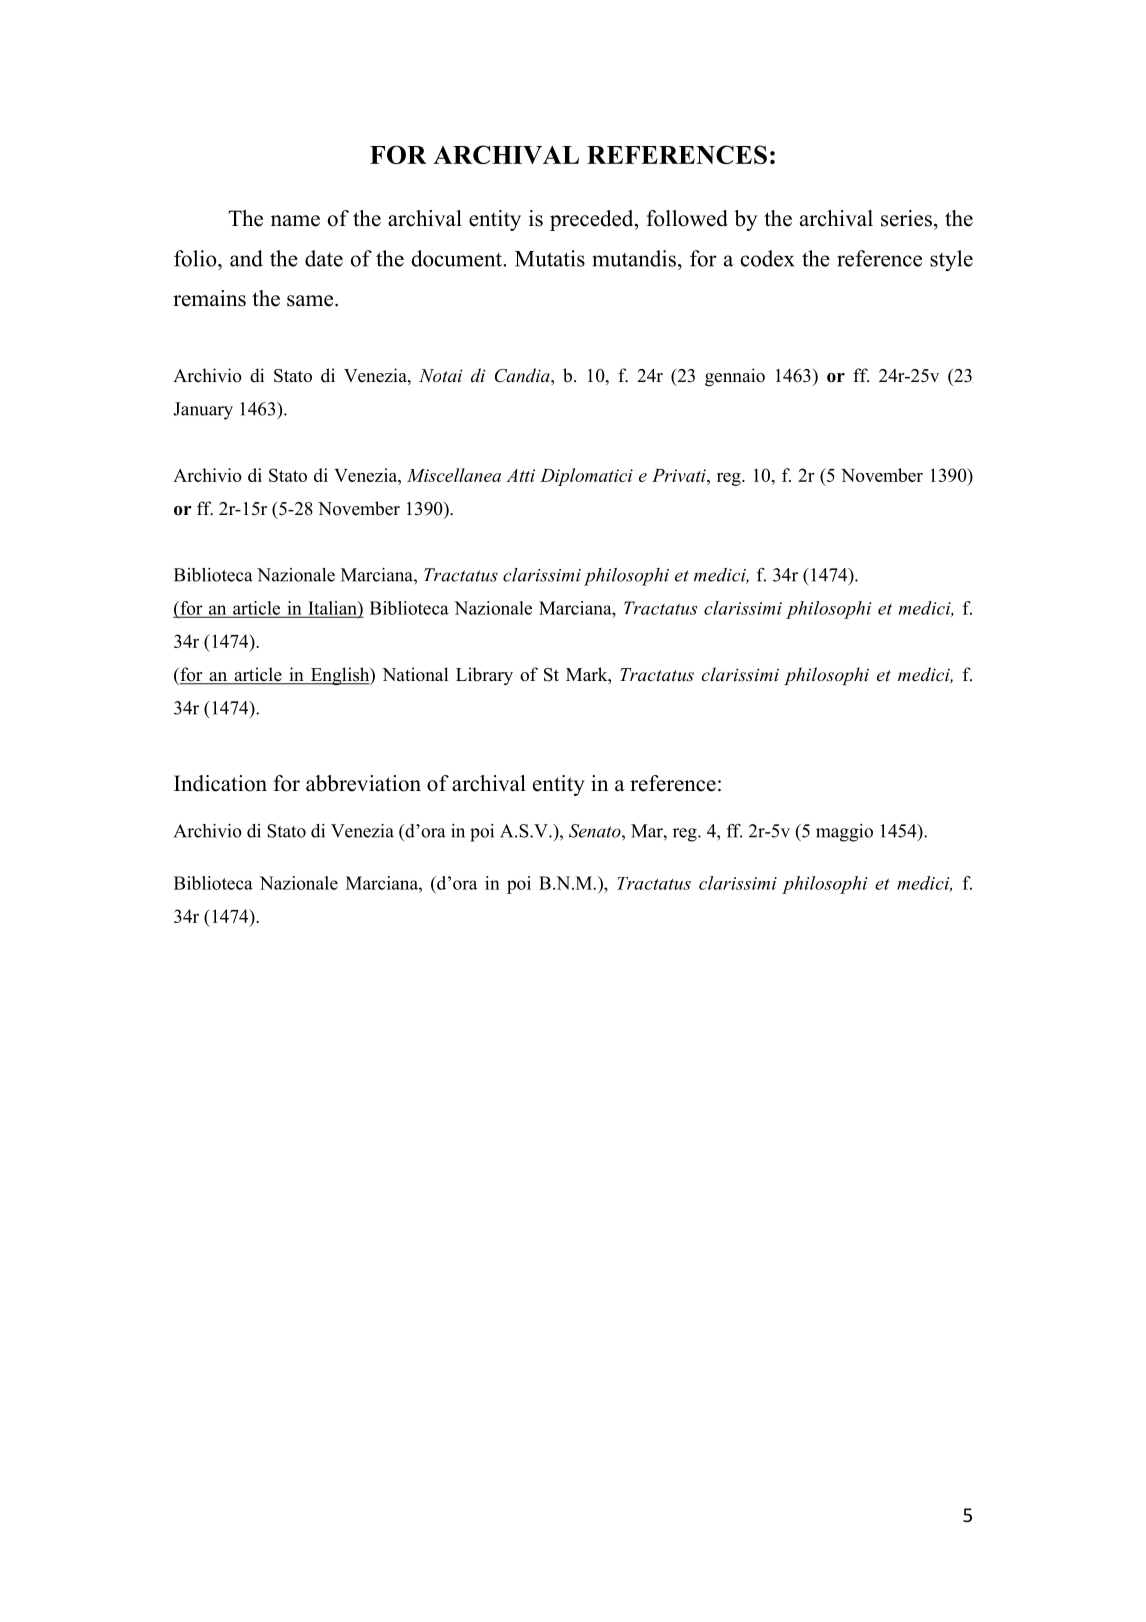 Image resolution: width=1146 pixels, height=1622 pixels. What do you see at coordinates (484, 676) in the screenshot?
I see `Library` at bounding box center [484, 676].
